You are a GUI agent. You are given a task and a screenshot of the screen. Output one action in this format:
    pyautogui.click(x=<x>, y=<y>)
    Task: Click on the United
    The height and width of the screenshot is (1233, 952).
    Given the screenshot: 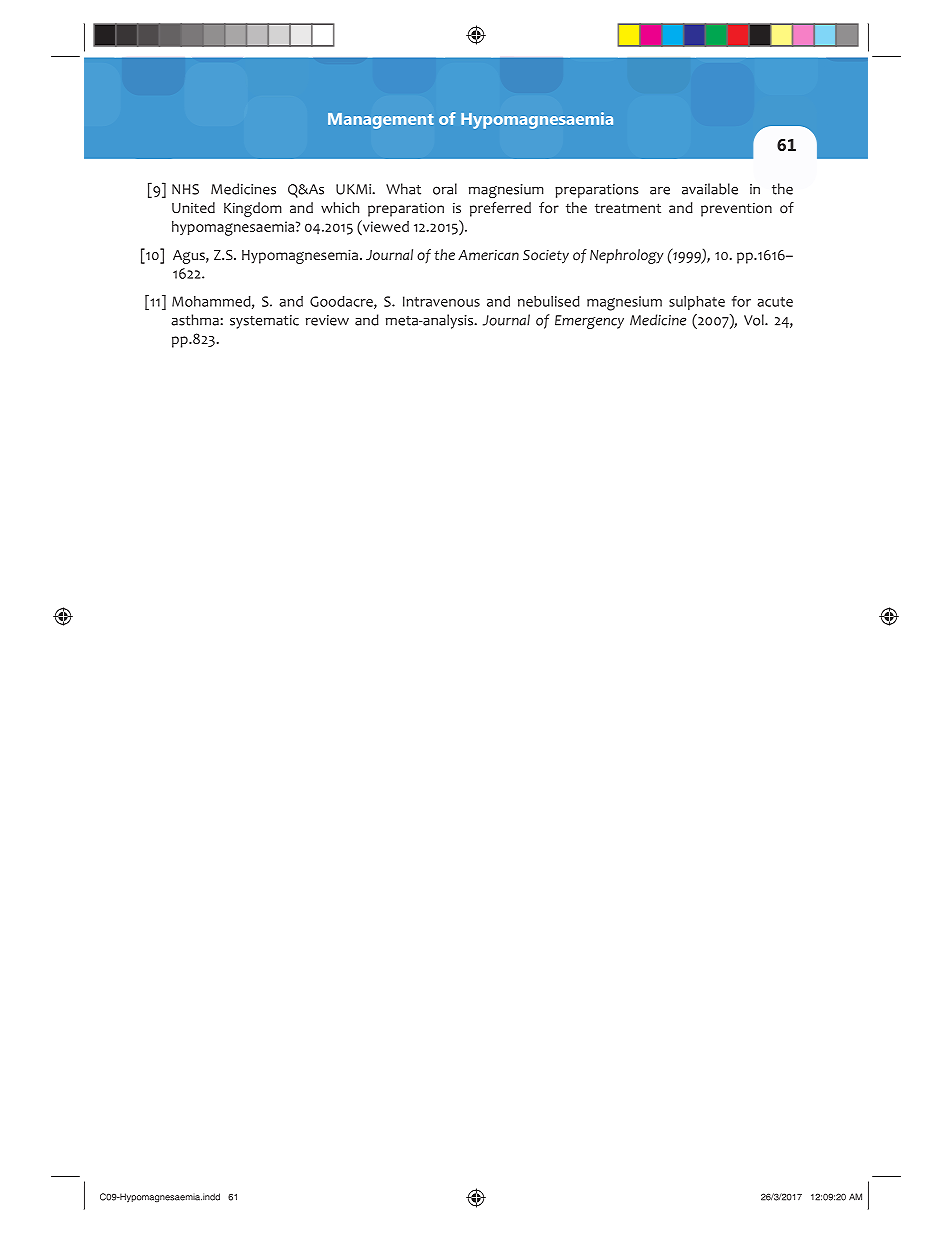 What is the action you would take?
    pyautogui.click(x=193, y=207)
